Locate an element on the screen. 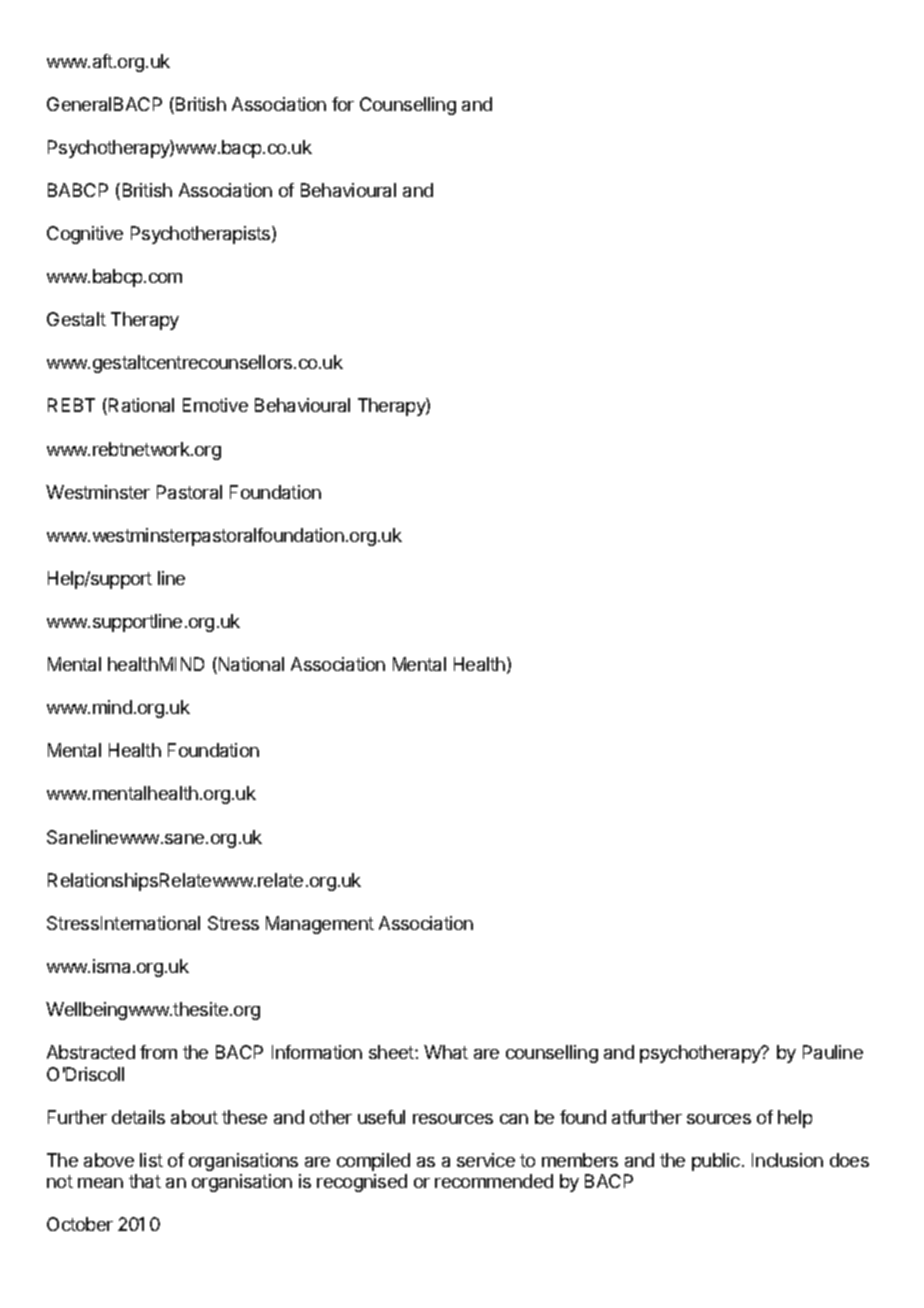 The height and width of the screenshot is (1308, 924). Management is located at coordinates (320, 925).
